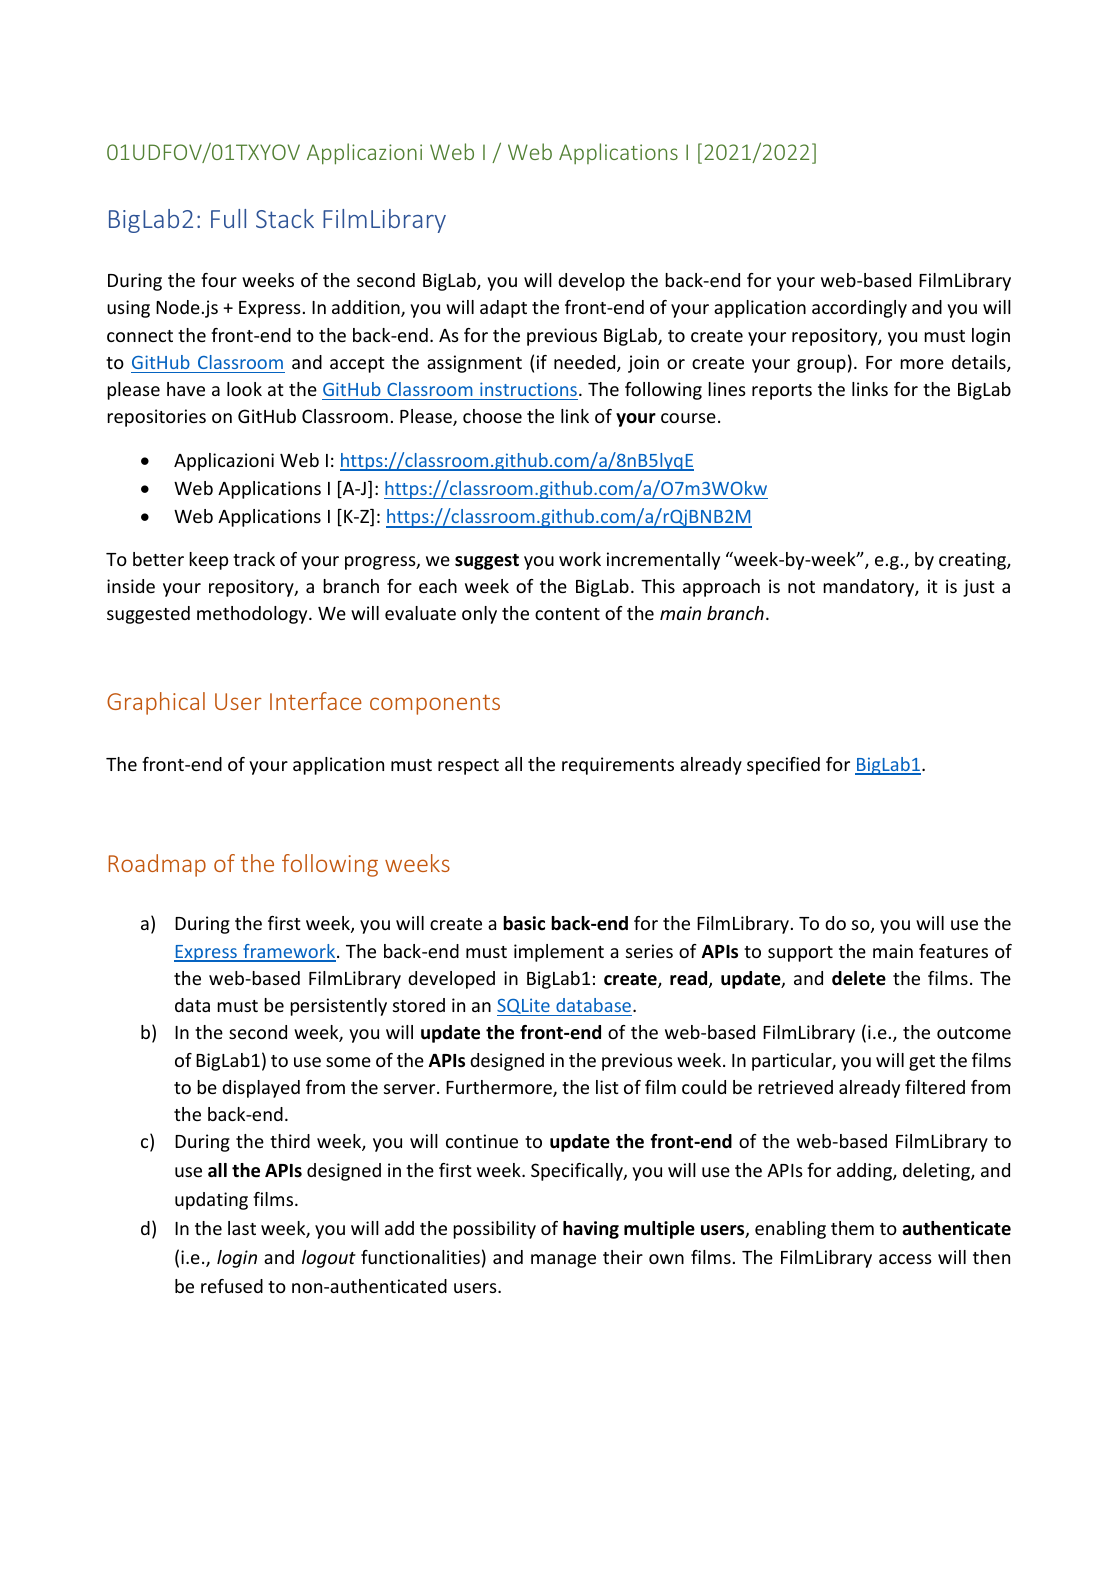  Describe the element at coordinates (219, 280) in the document. I see `four` at that location.
